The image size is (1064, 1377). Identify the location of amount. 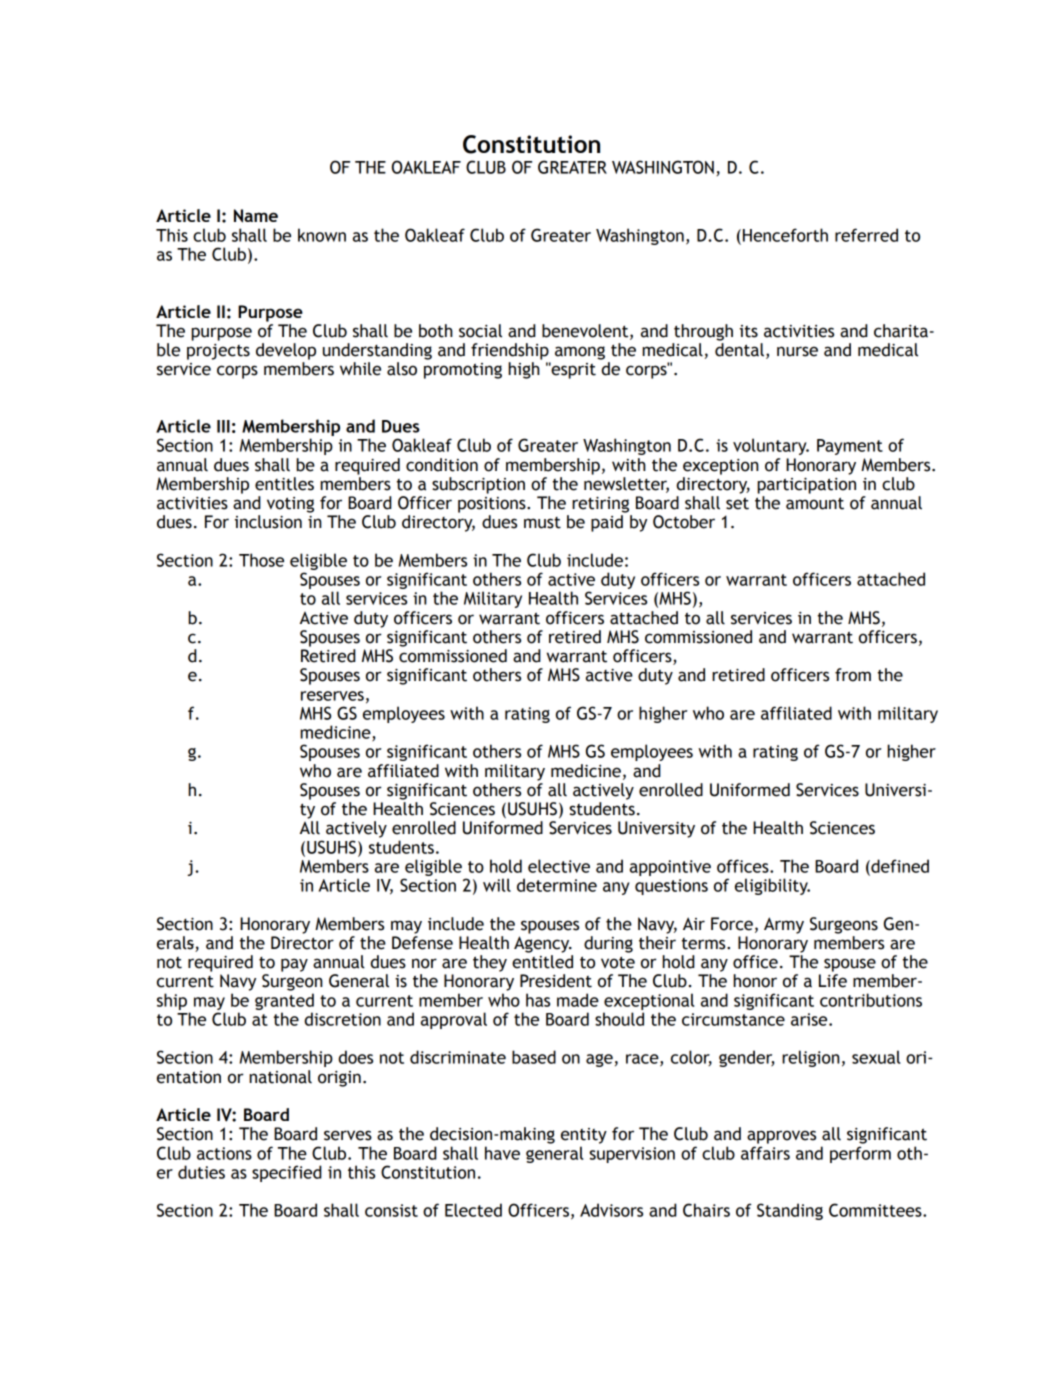
(815, 503).
